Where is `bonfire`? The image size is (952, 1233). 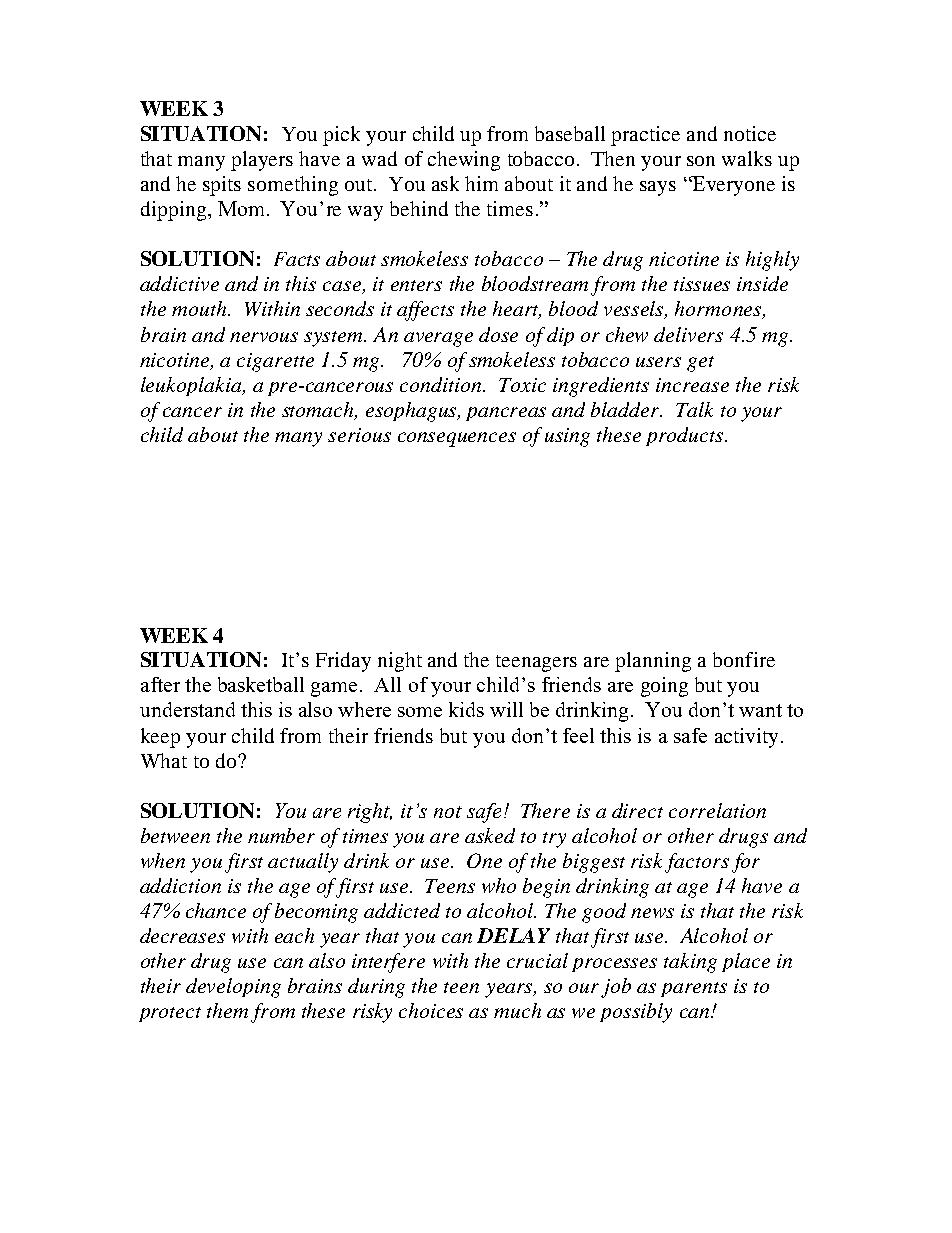
bonfire is located at coordinates (744, 659).
